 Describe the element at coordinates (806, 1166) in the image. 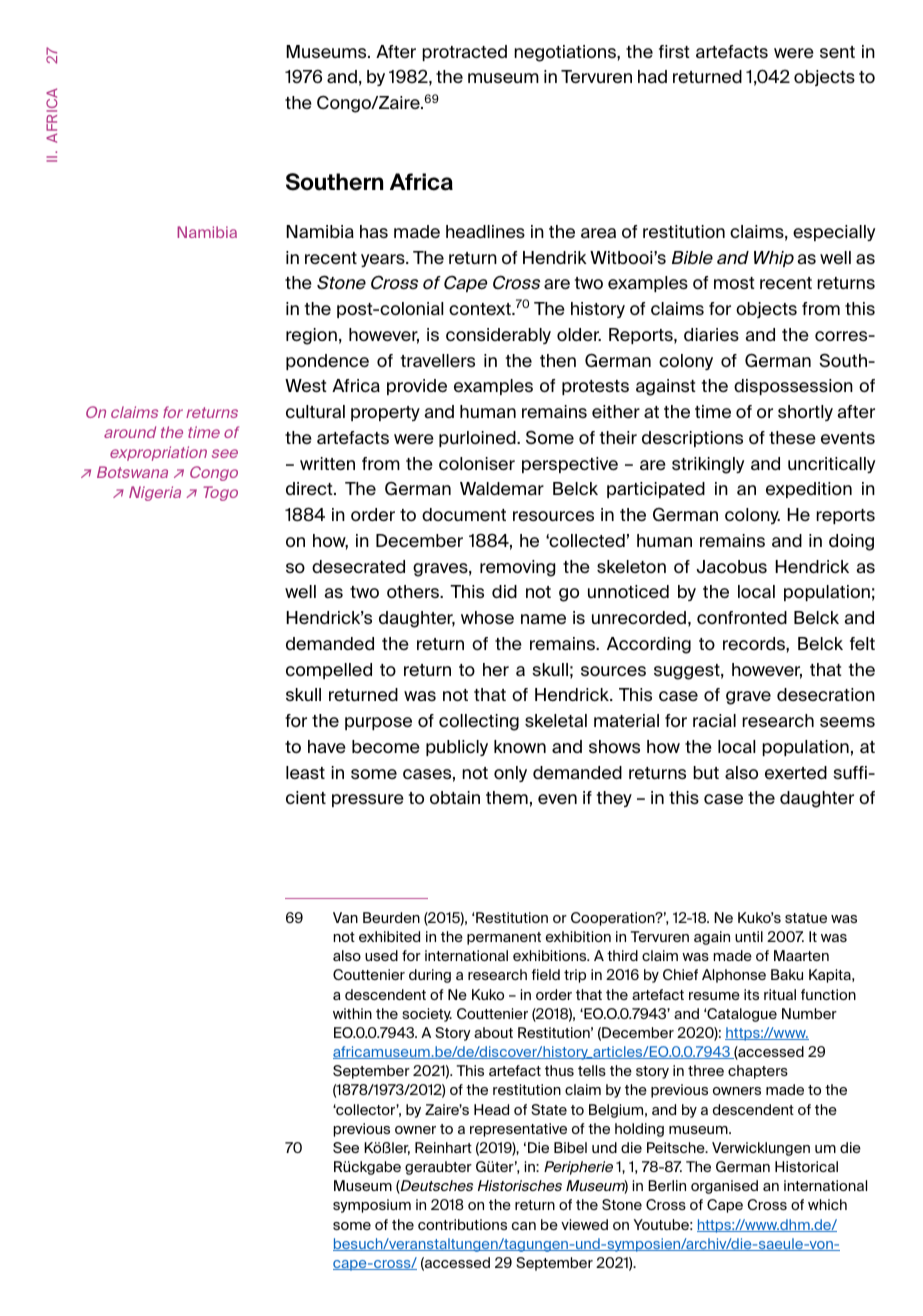

I see `Historical` at that location.
